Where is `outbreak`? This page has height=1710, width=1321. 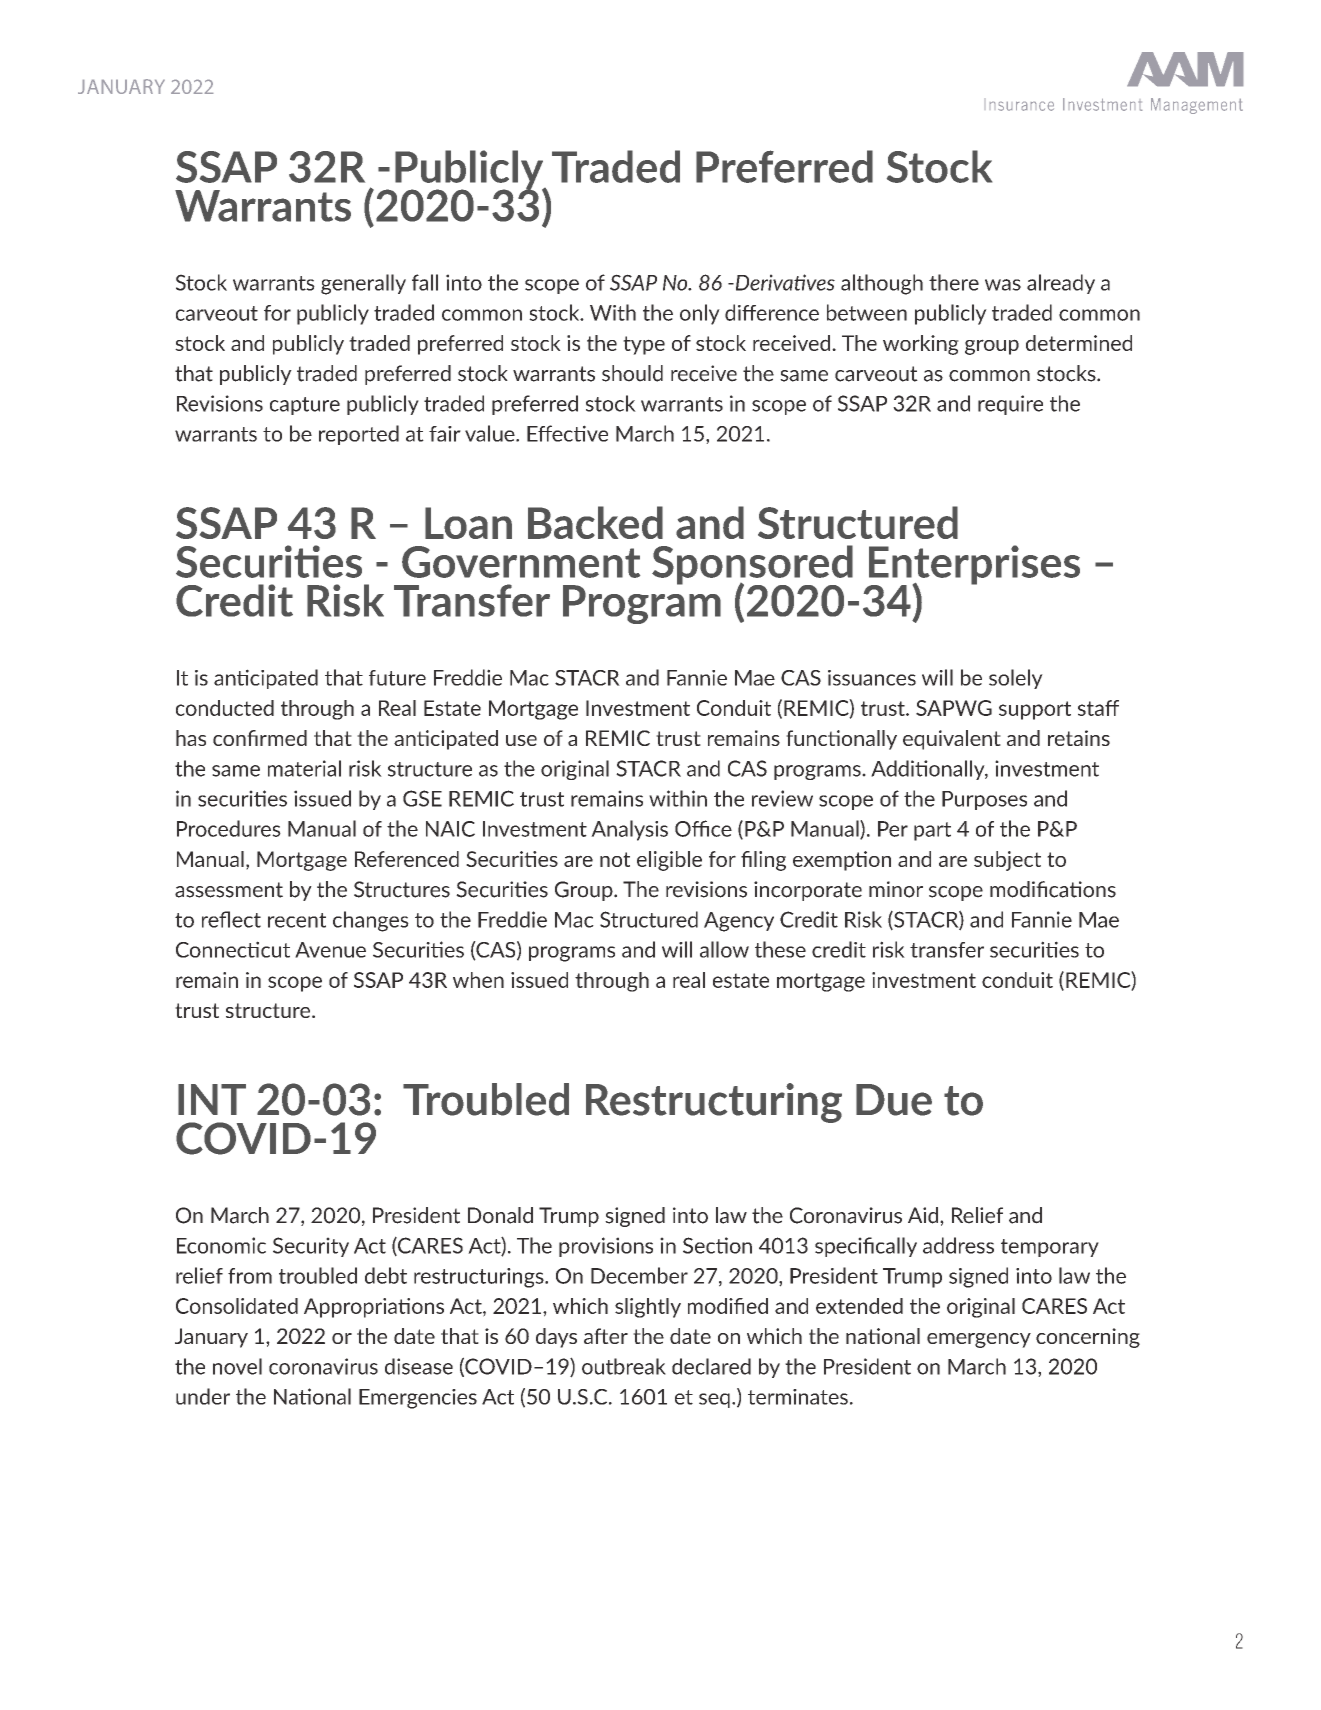 outbreak is located at coordinates (624, 1366).
